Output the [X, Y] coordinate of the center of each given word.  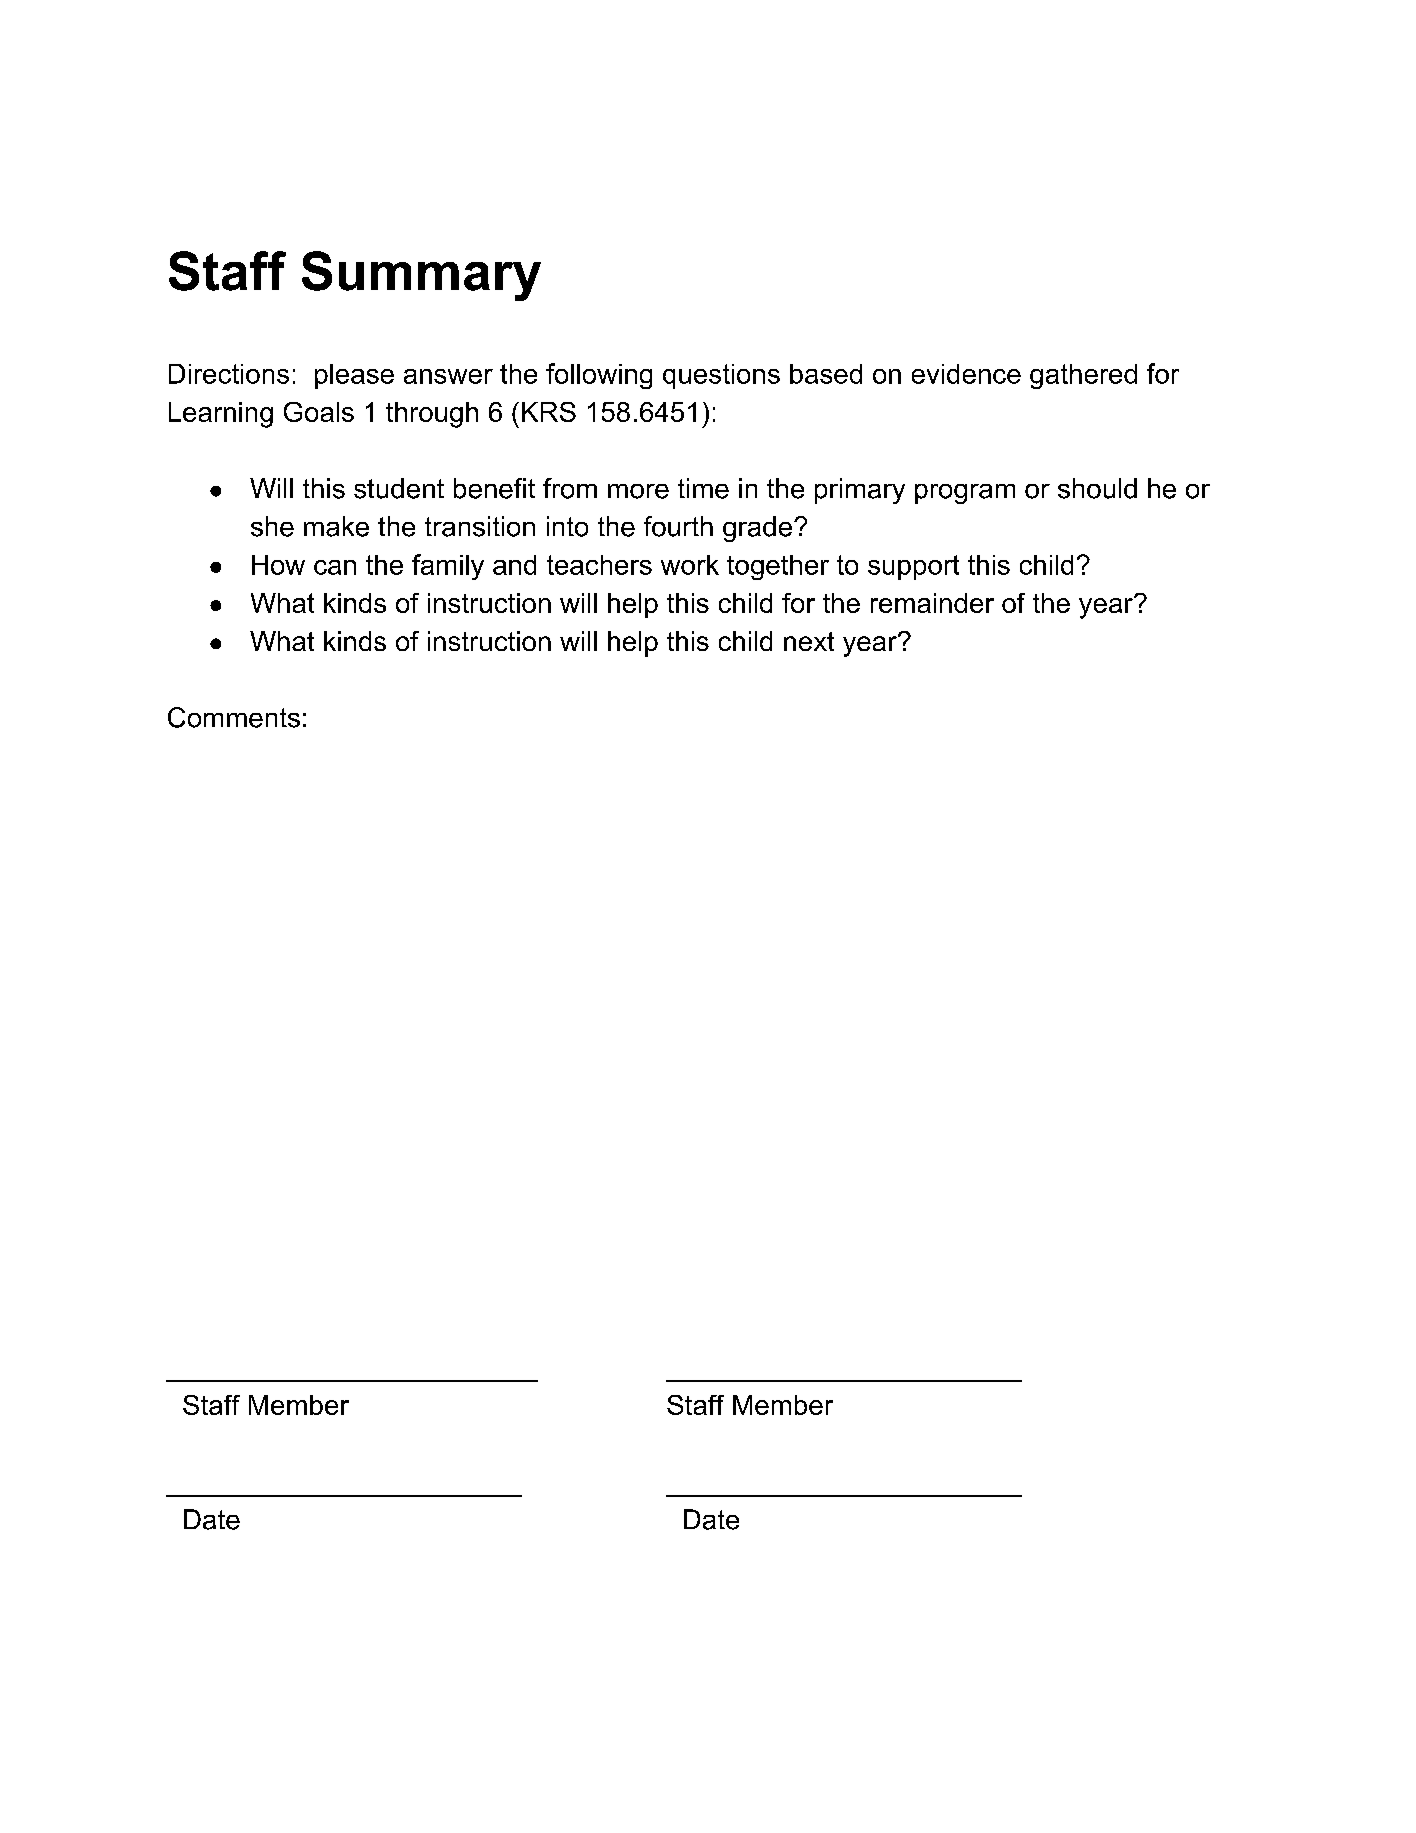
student [399, 488]
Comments [234, 717]
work [690, 565]
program [965, 494]
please [354, 376]
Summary [421, 276]
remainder [932, 603]
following [599, 376]
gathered [1083, 376]
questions [721, 376]
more [638, 491]
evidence [966, 374]
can [335, 567]
